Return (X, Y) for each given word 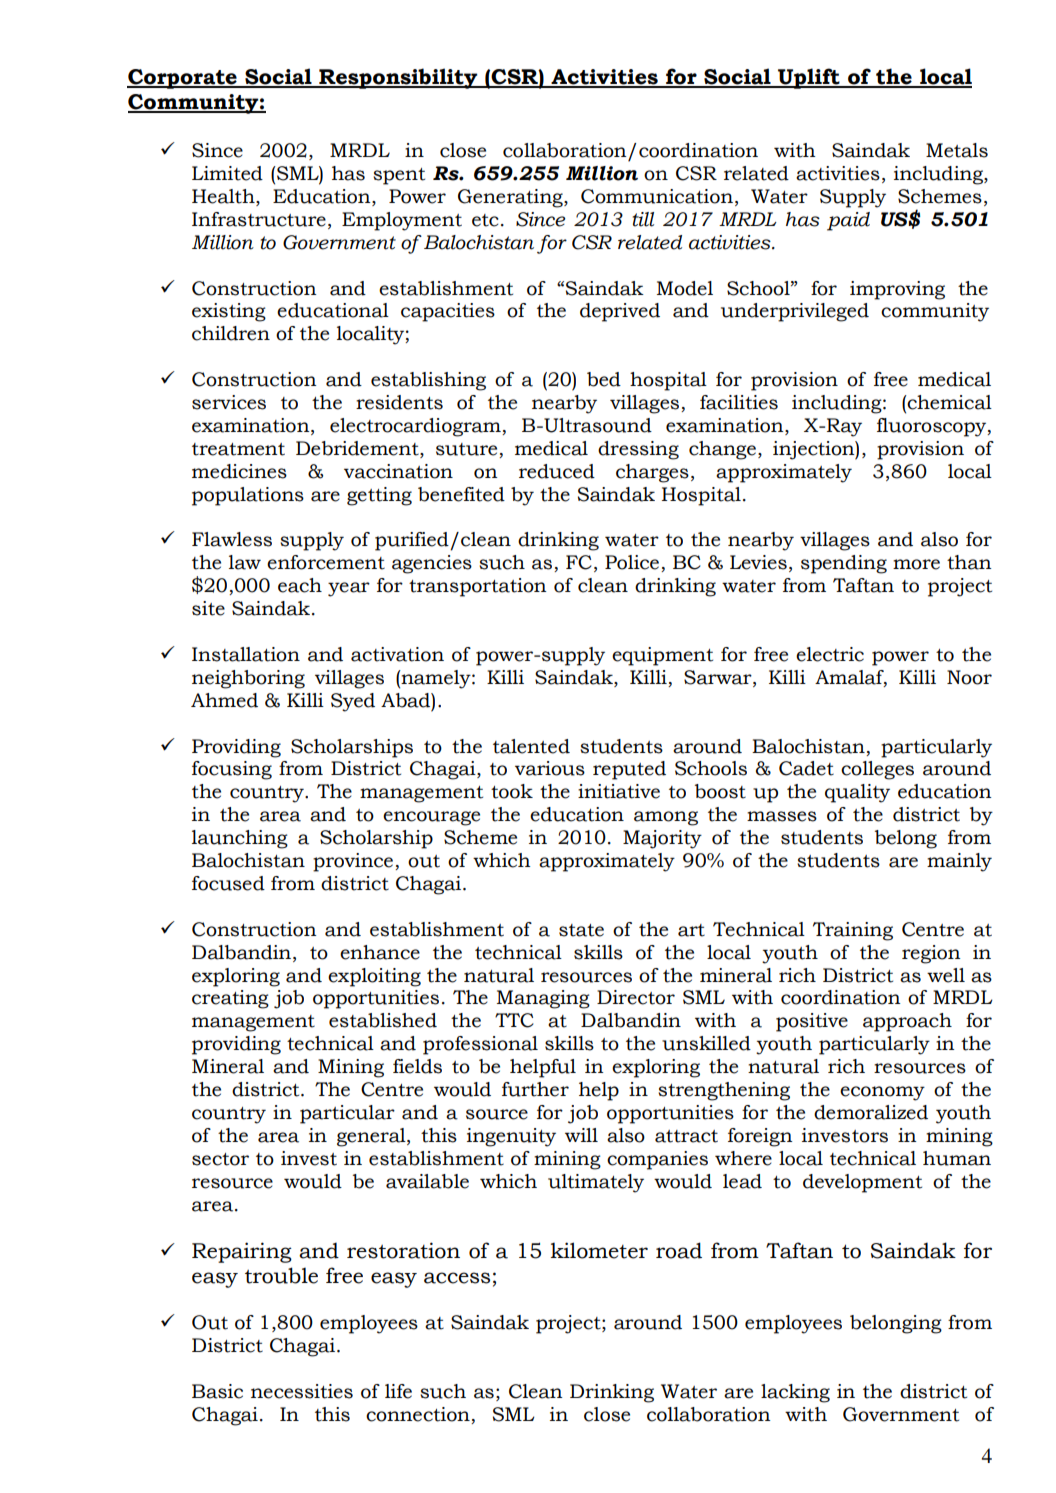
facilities (739, 402)
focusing (232, 770)
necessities (302, 1391)
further (535, 1089)
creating (230, 999)
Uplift (809, 78)
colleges (877, 770)
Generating (511, 198)
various (550, 768)
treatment (238, 449)
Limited (227, 173)
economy (882, 1093)
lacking (795, 1393)
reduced (557, 471)
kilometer (599, 1250)
